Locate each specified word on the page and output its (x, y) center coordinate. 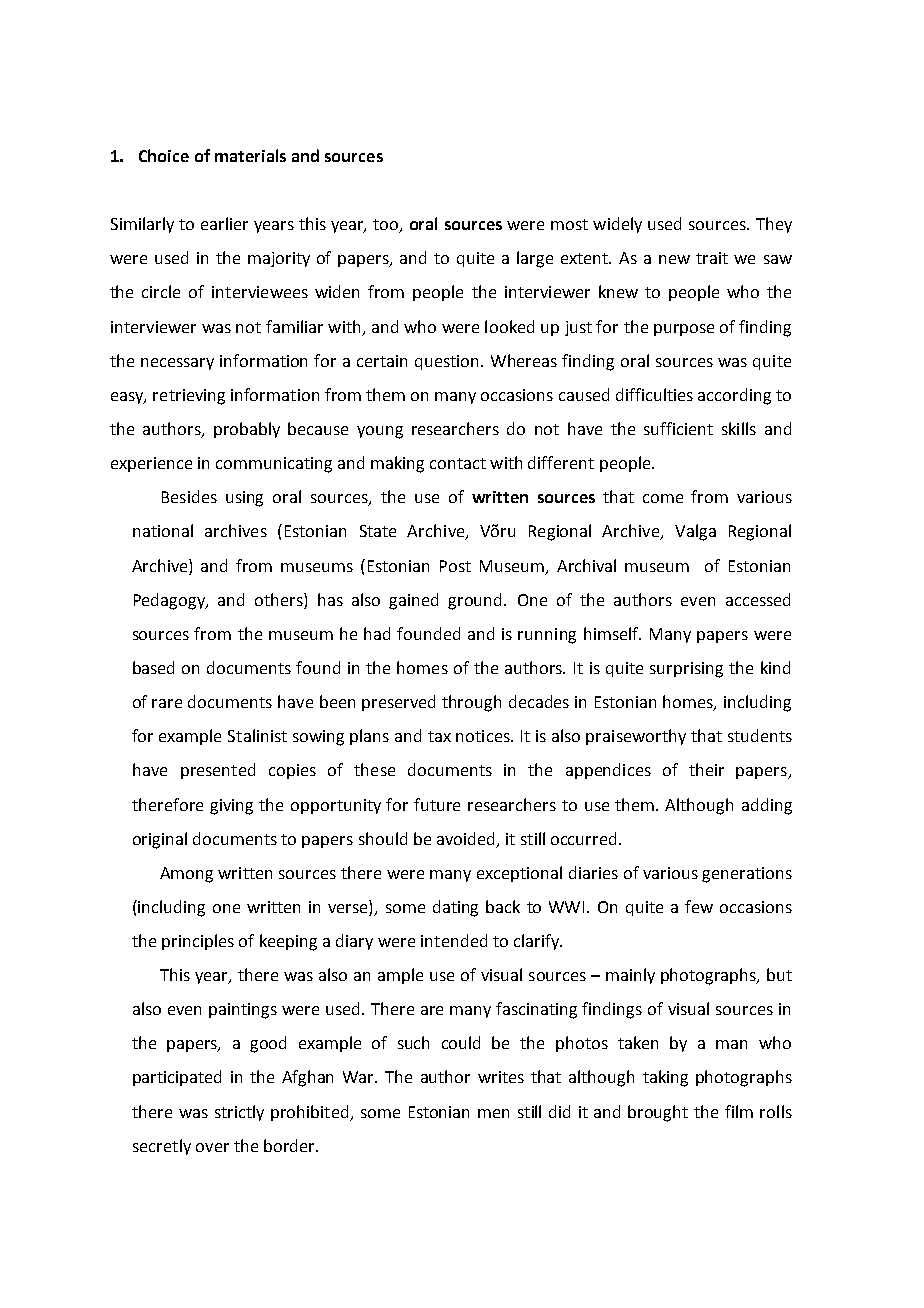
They (774, 225)
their (706, 769)
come (663, 498)
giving (231, 807)
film (739, 1111)
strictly (239, 1113)
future (437, 804)
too (387, 226)
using (244, 499)
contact (458, 463)
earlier (224, 223)
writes (501, 1077)
